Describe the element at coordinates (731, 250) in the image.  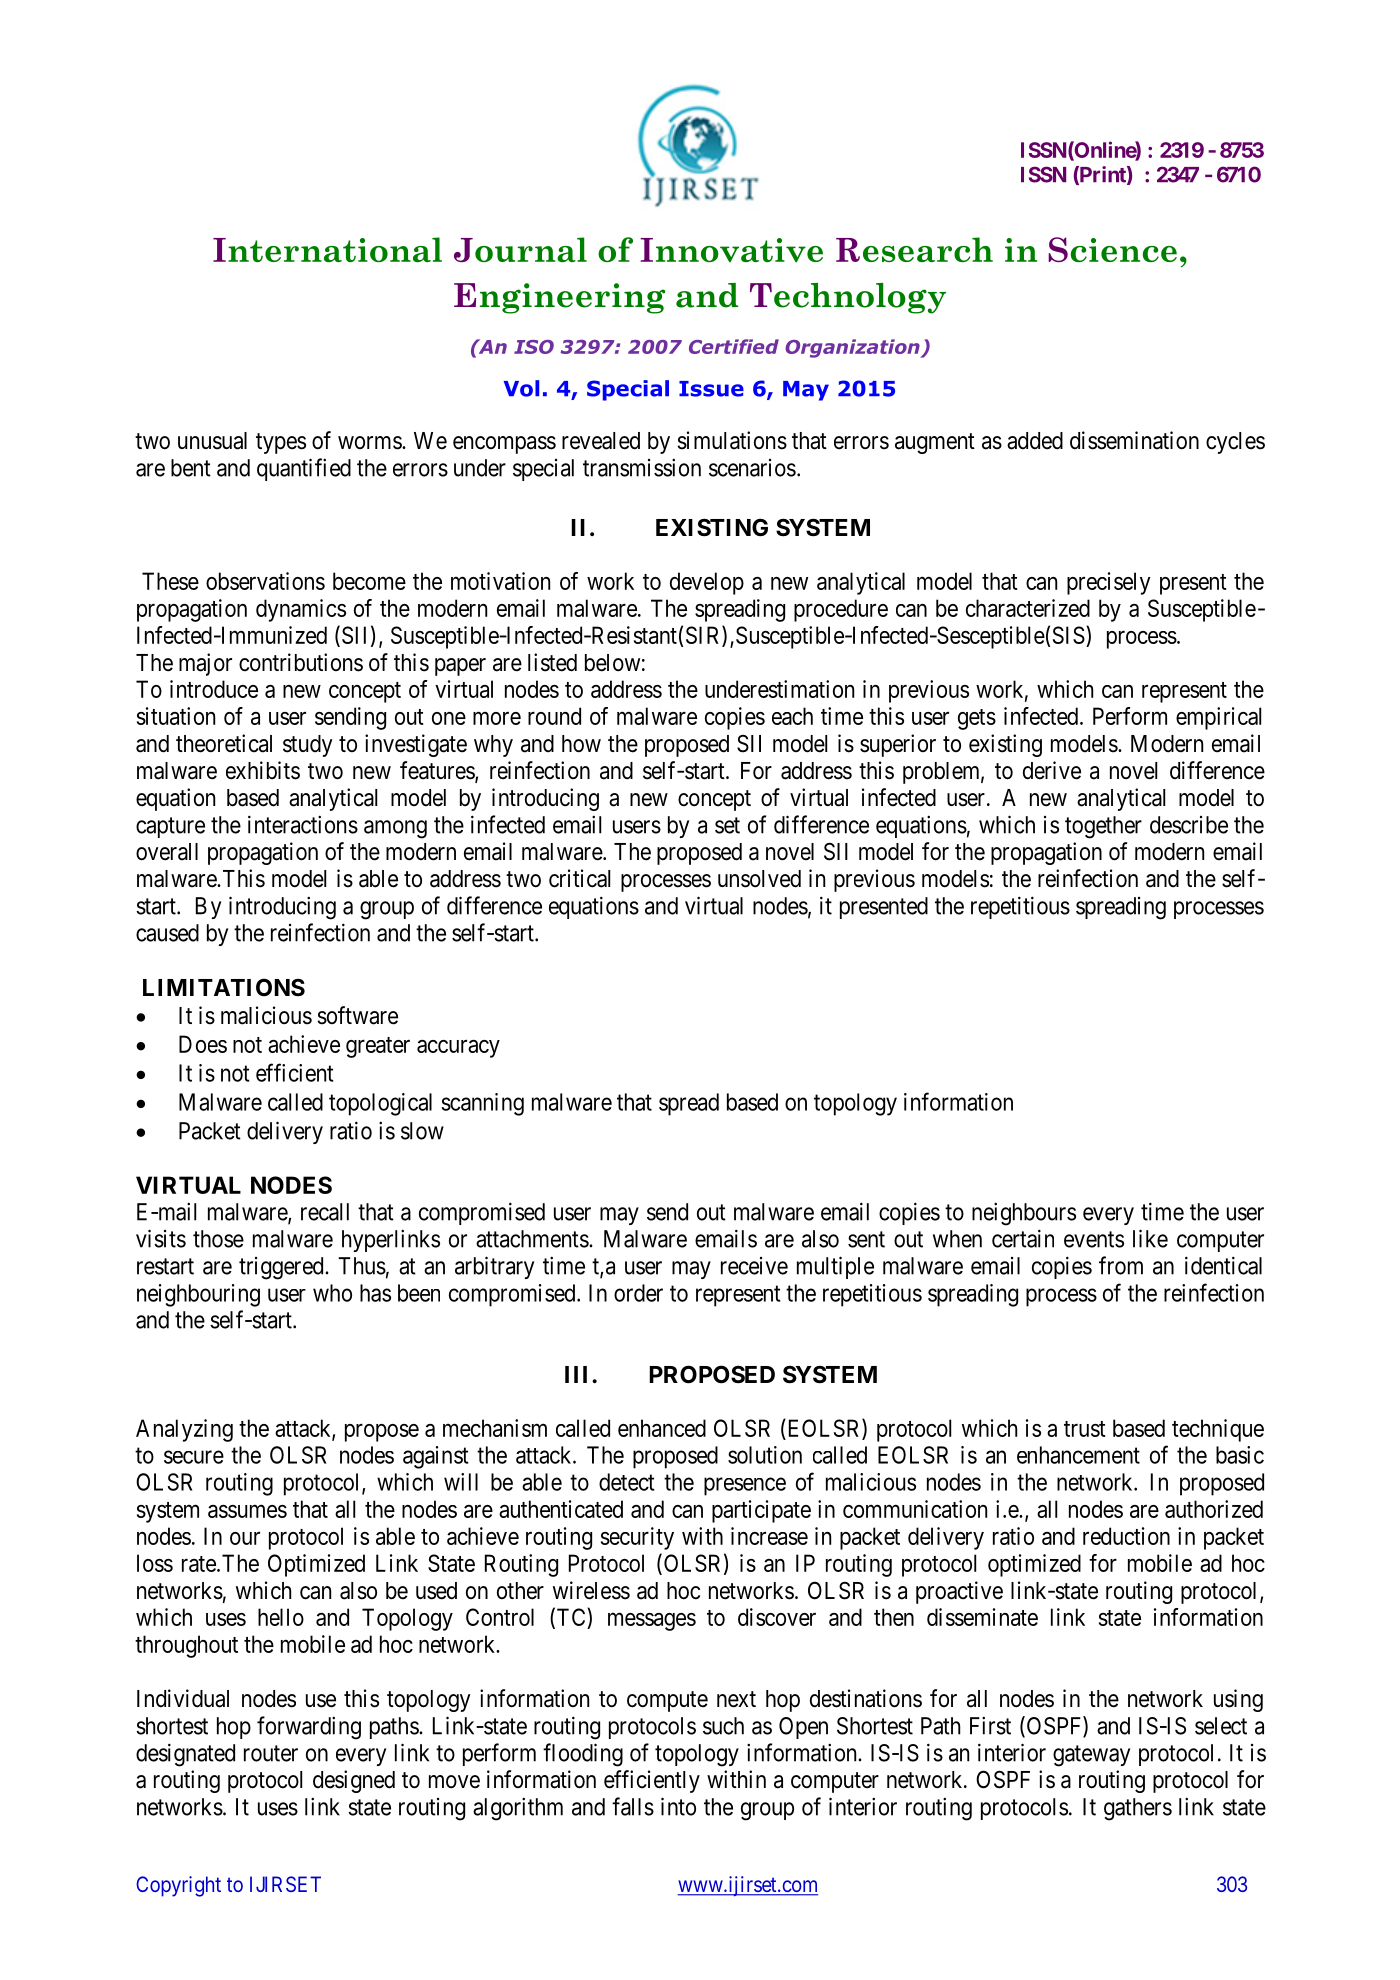
I see `Innovative` at that location.
